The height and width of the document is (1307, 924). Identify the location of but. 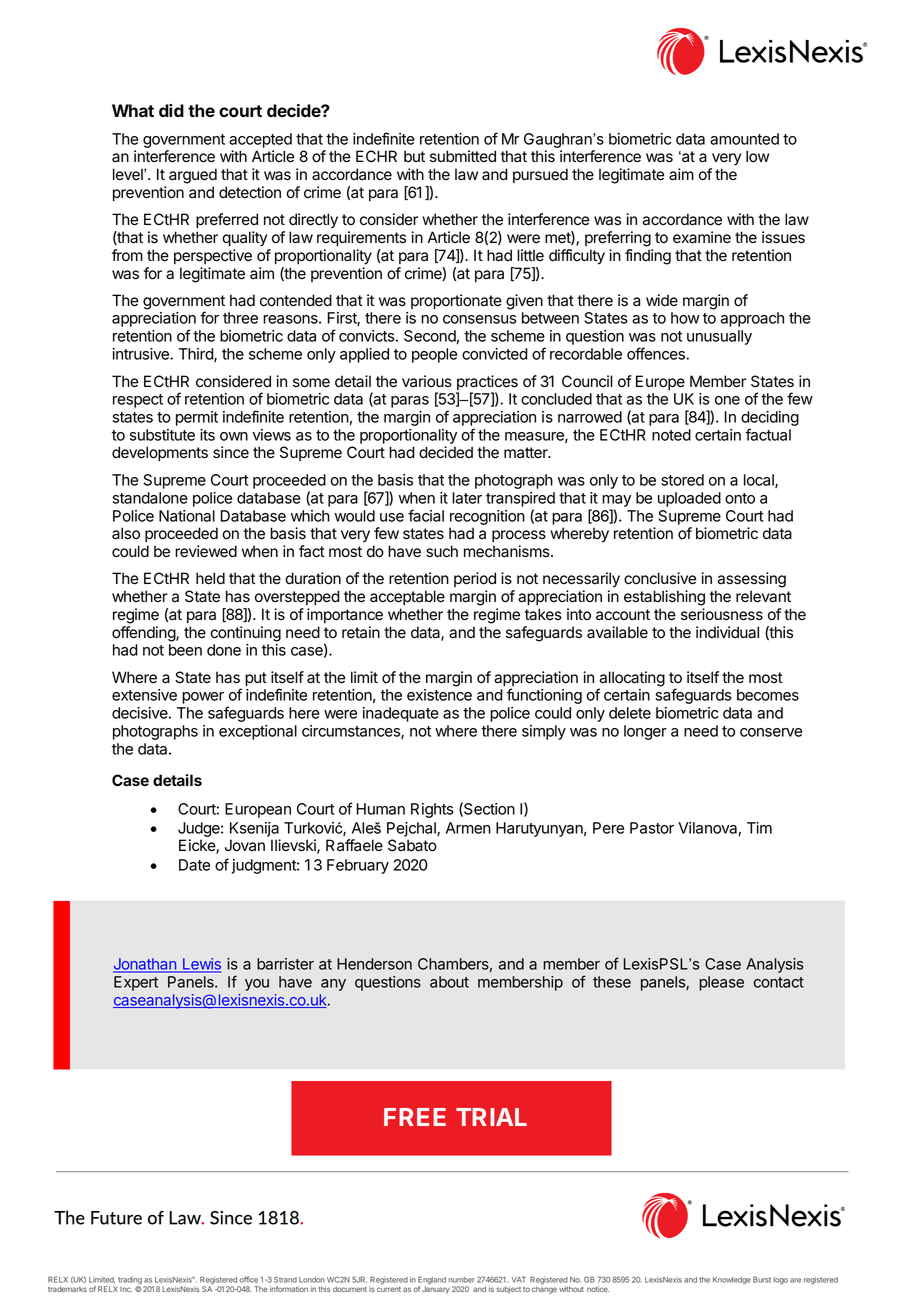
(414, 156).
